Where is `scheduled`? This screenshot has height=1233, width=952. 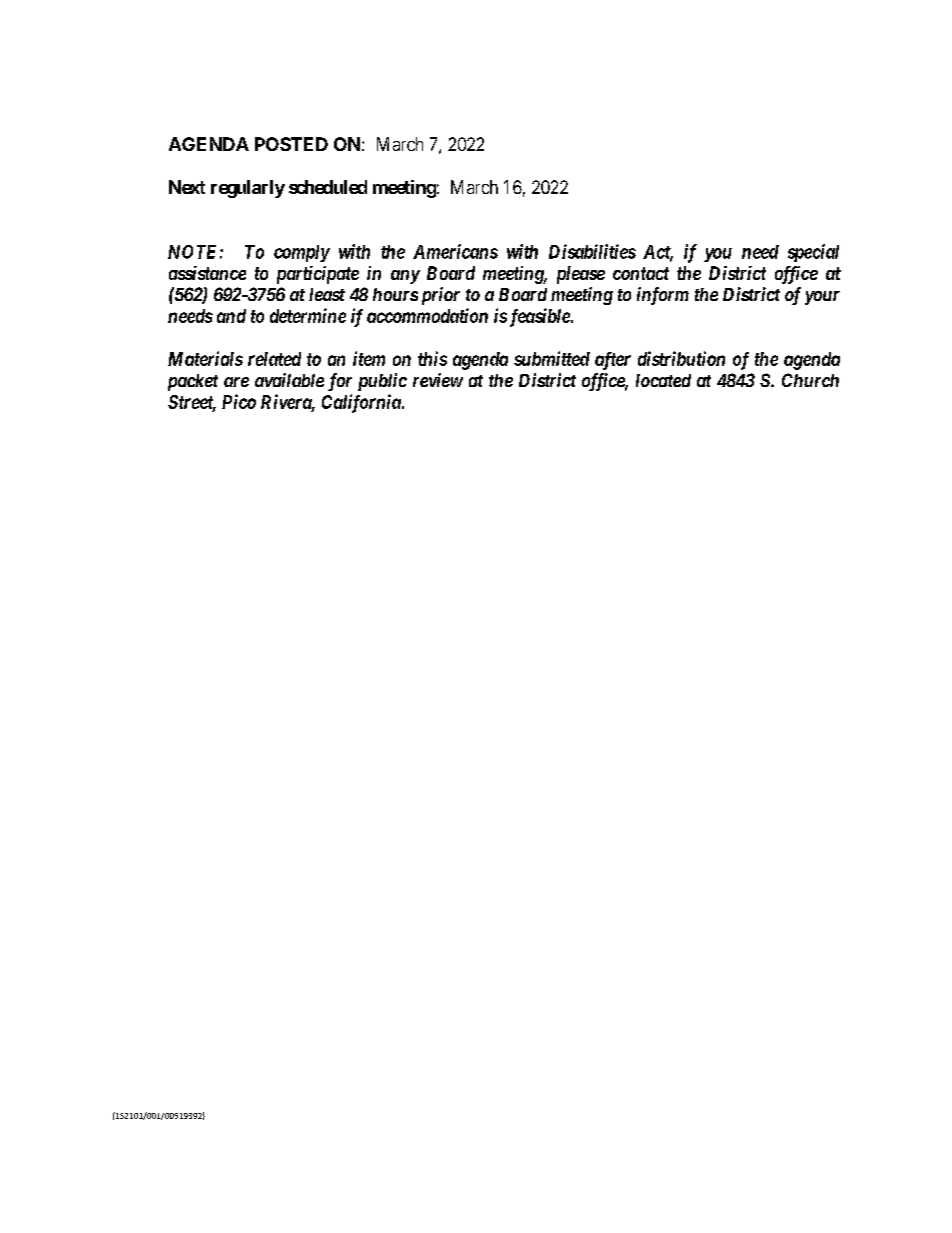
scheduled is located at coordinates (328, 187).
